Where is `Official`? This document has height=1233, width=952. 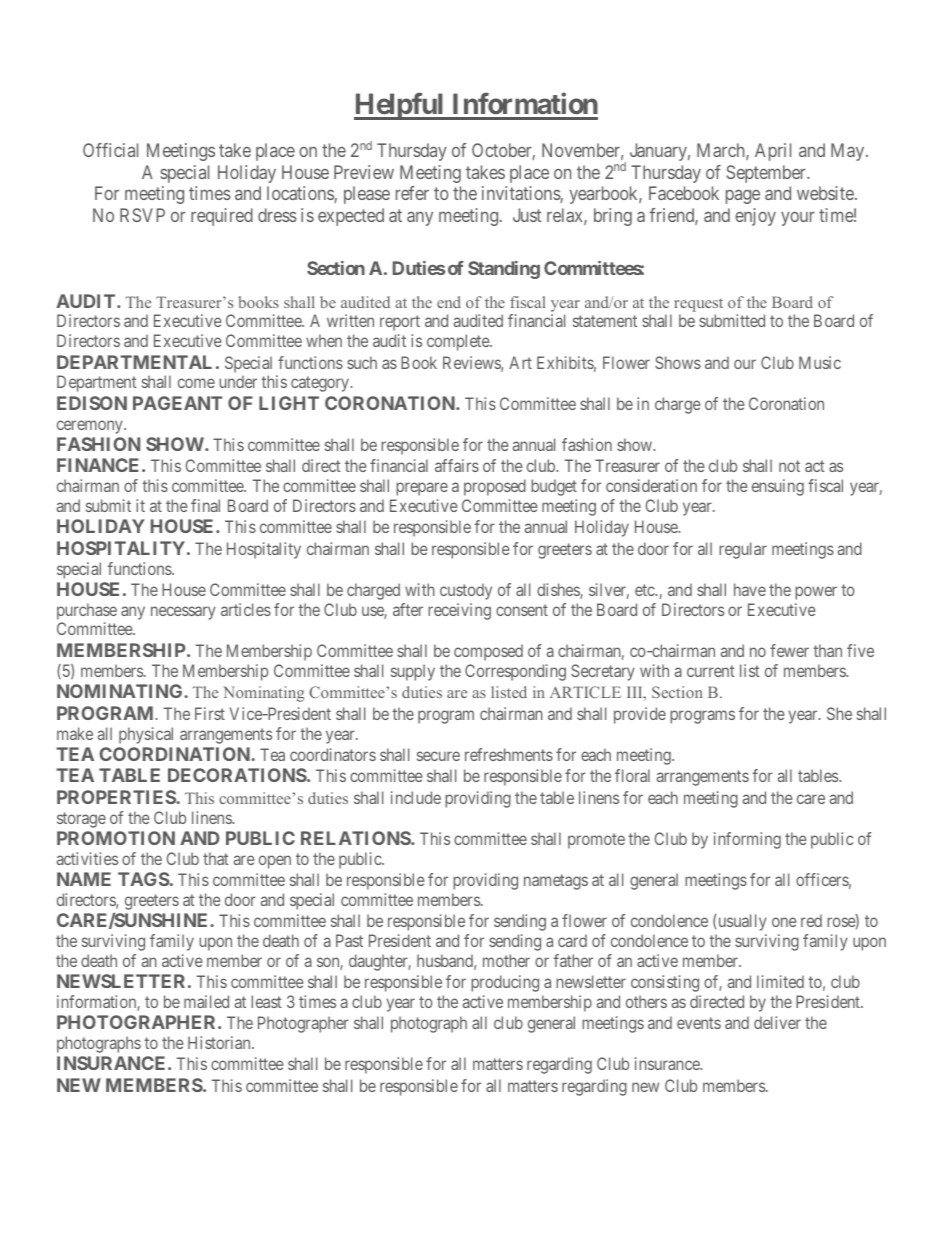
Official is located at coordinates (110, 150).
